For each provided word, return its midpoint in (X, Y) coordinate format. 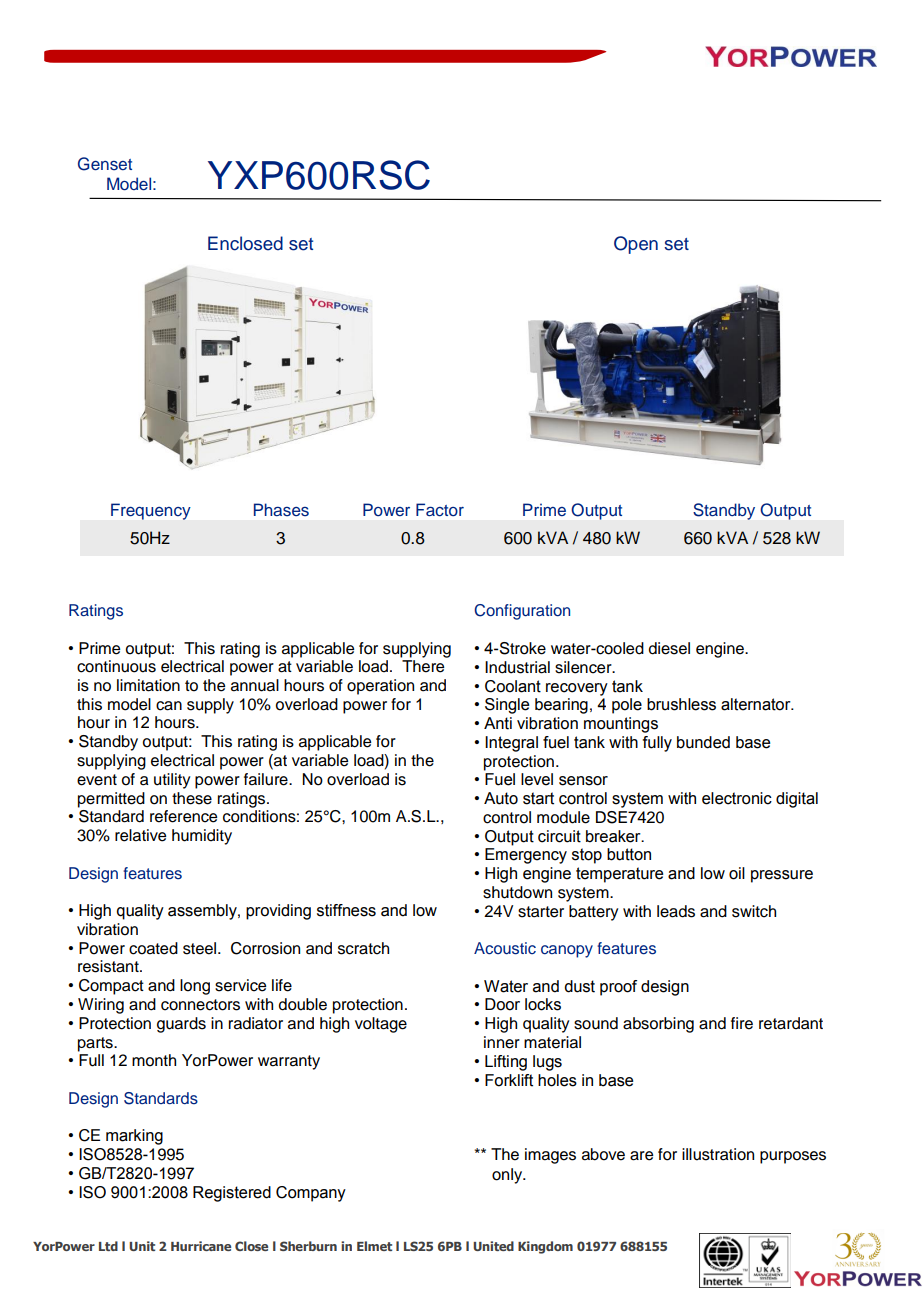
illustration (718, 1154)
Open (636, 245)
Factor (440, 510)
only (508, 1176)
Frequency (151, 511)
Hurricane (201, 1246)
